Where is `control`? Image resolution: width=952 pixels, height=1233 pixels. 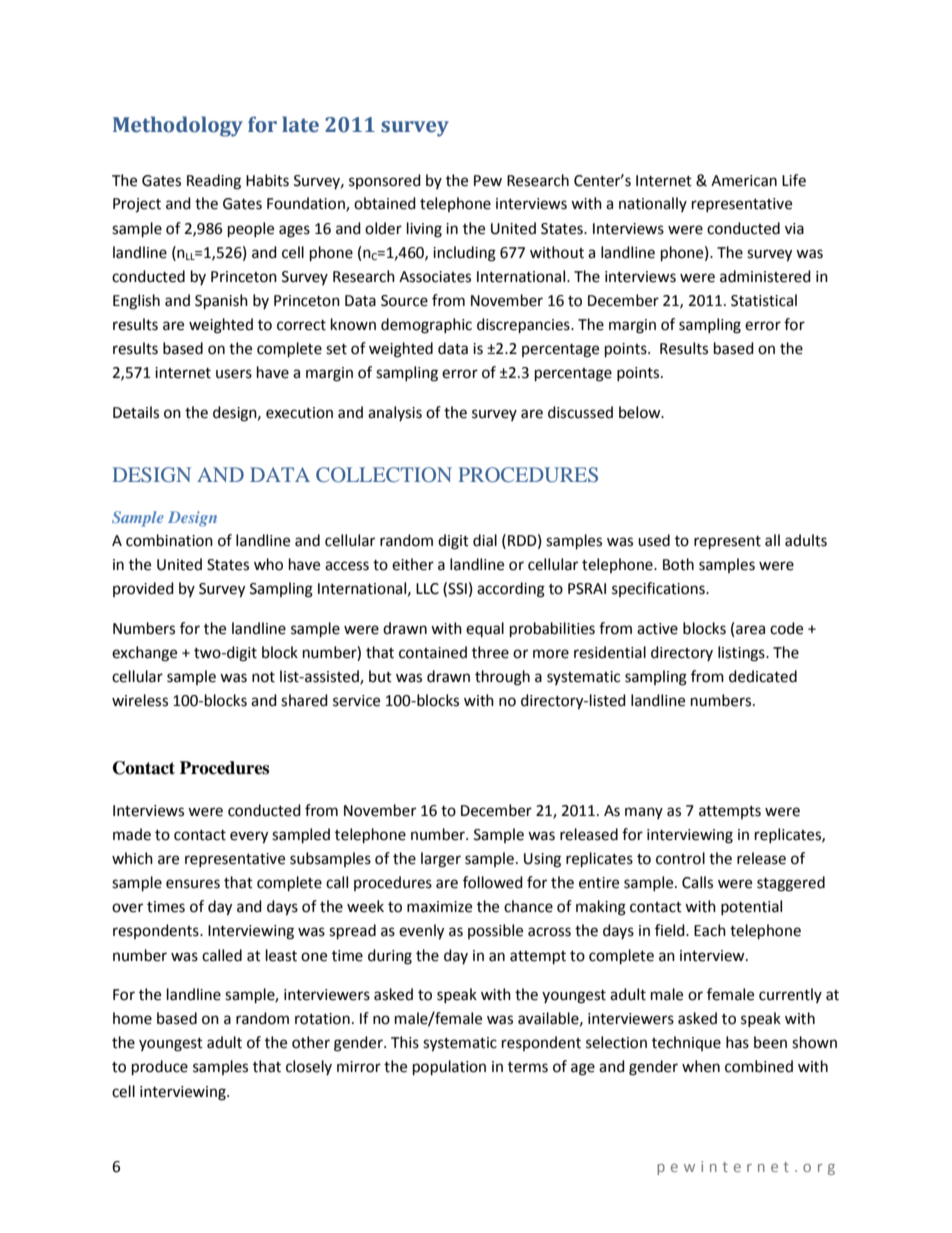 control is located at coordinates (680, 858).
